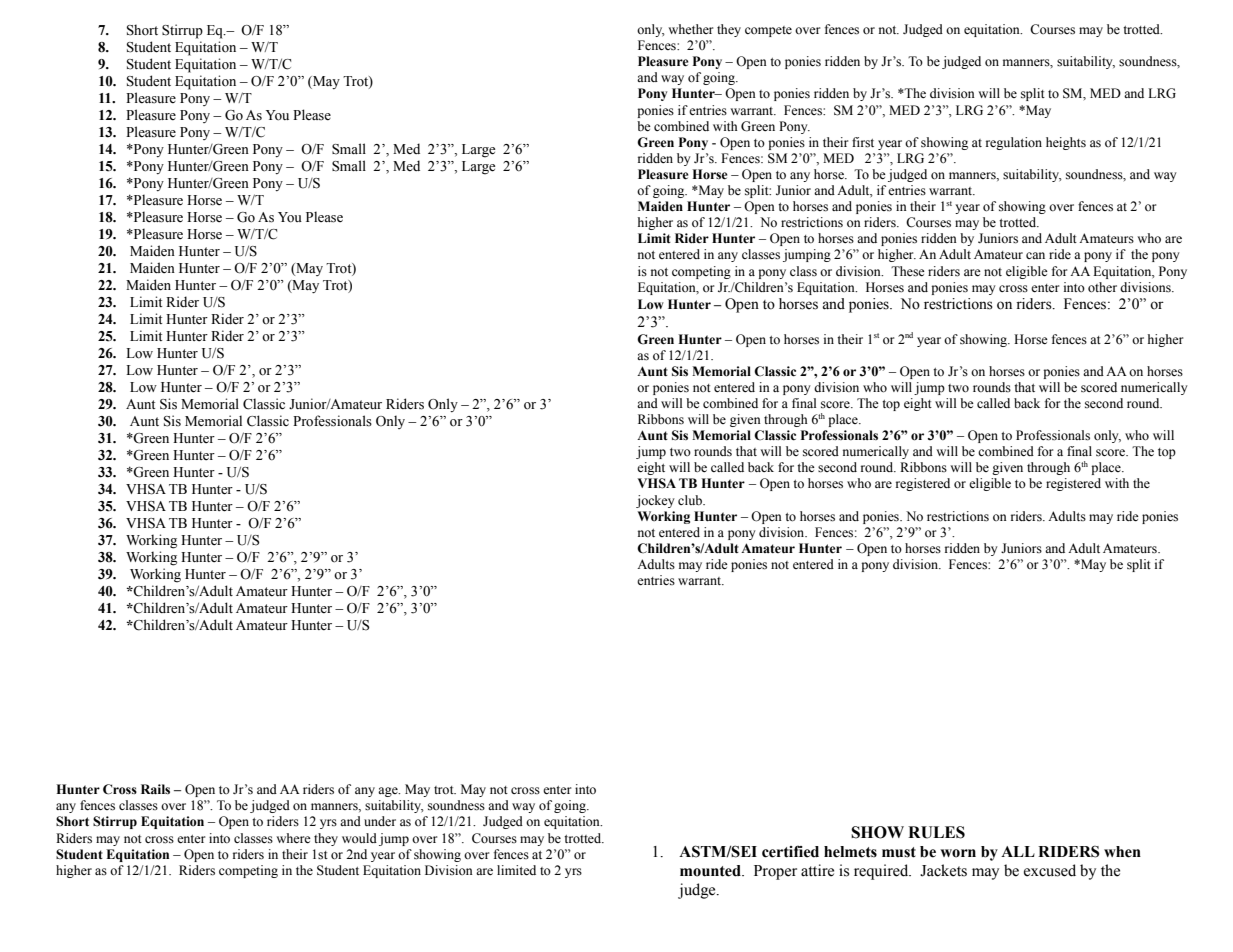  What do you see at coordinates (1102, 287) in the document?
I see `other` at bounding box center [1102, 287].
